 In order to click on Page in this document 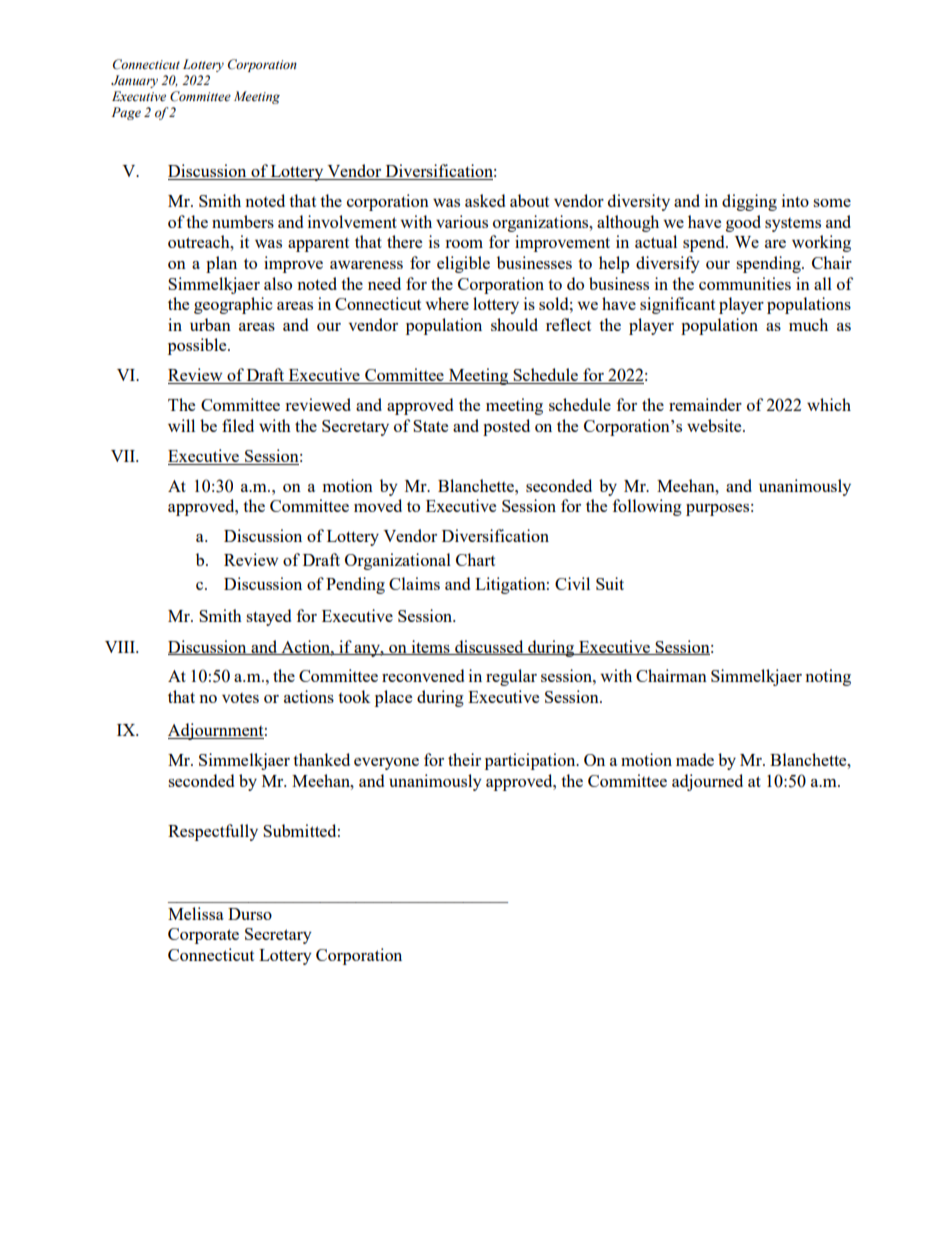, I will do `click(126, 113)`.
